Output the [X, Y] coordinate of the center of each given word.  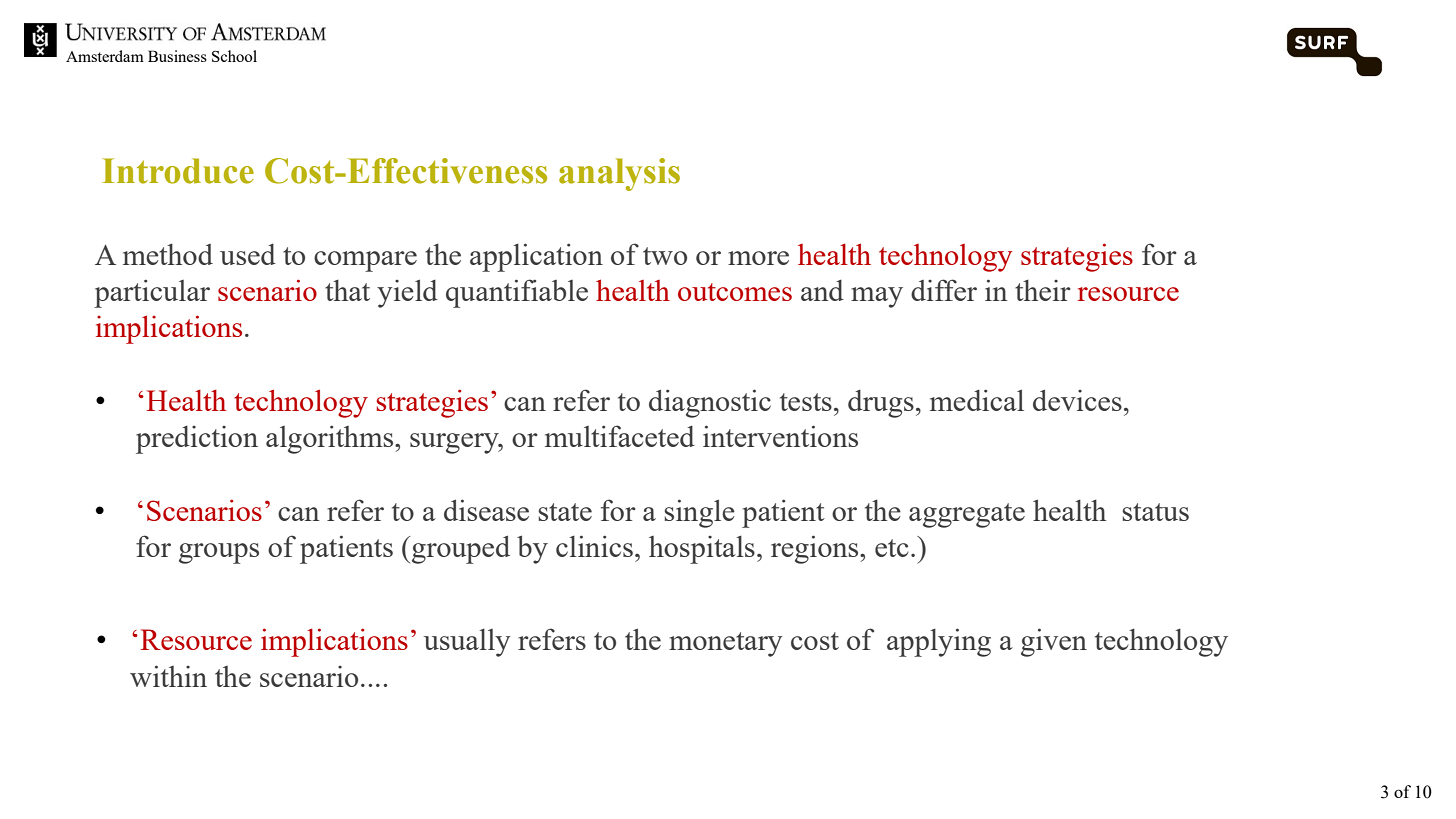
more [758, 258]
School [234, 56]
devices [1077, 400]
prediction [197, 440]
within [168, 676]
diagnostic [710, 403]
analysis [619, 174]
